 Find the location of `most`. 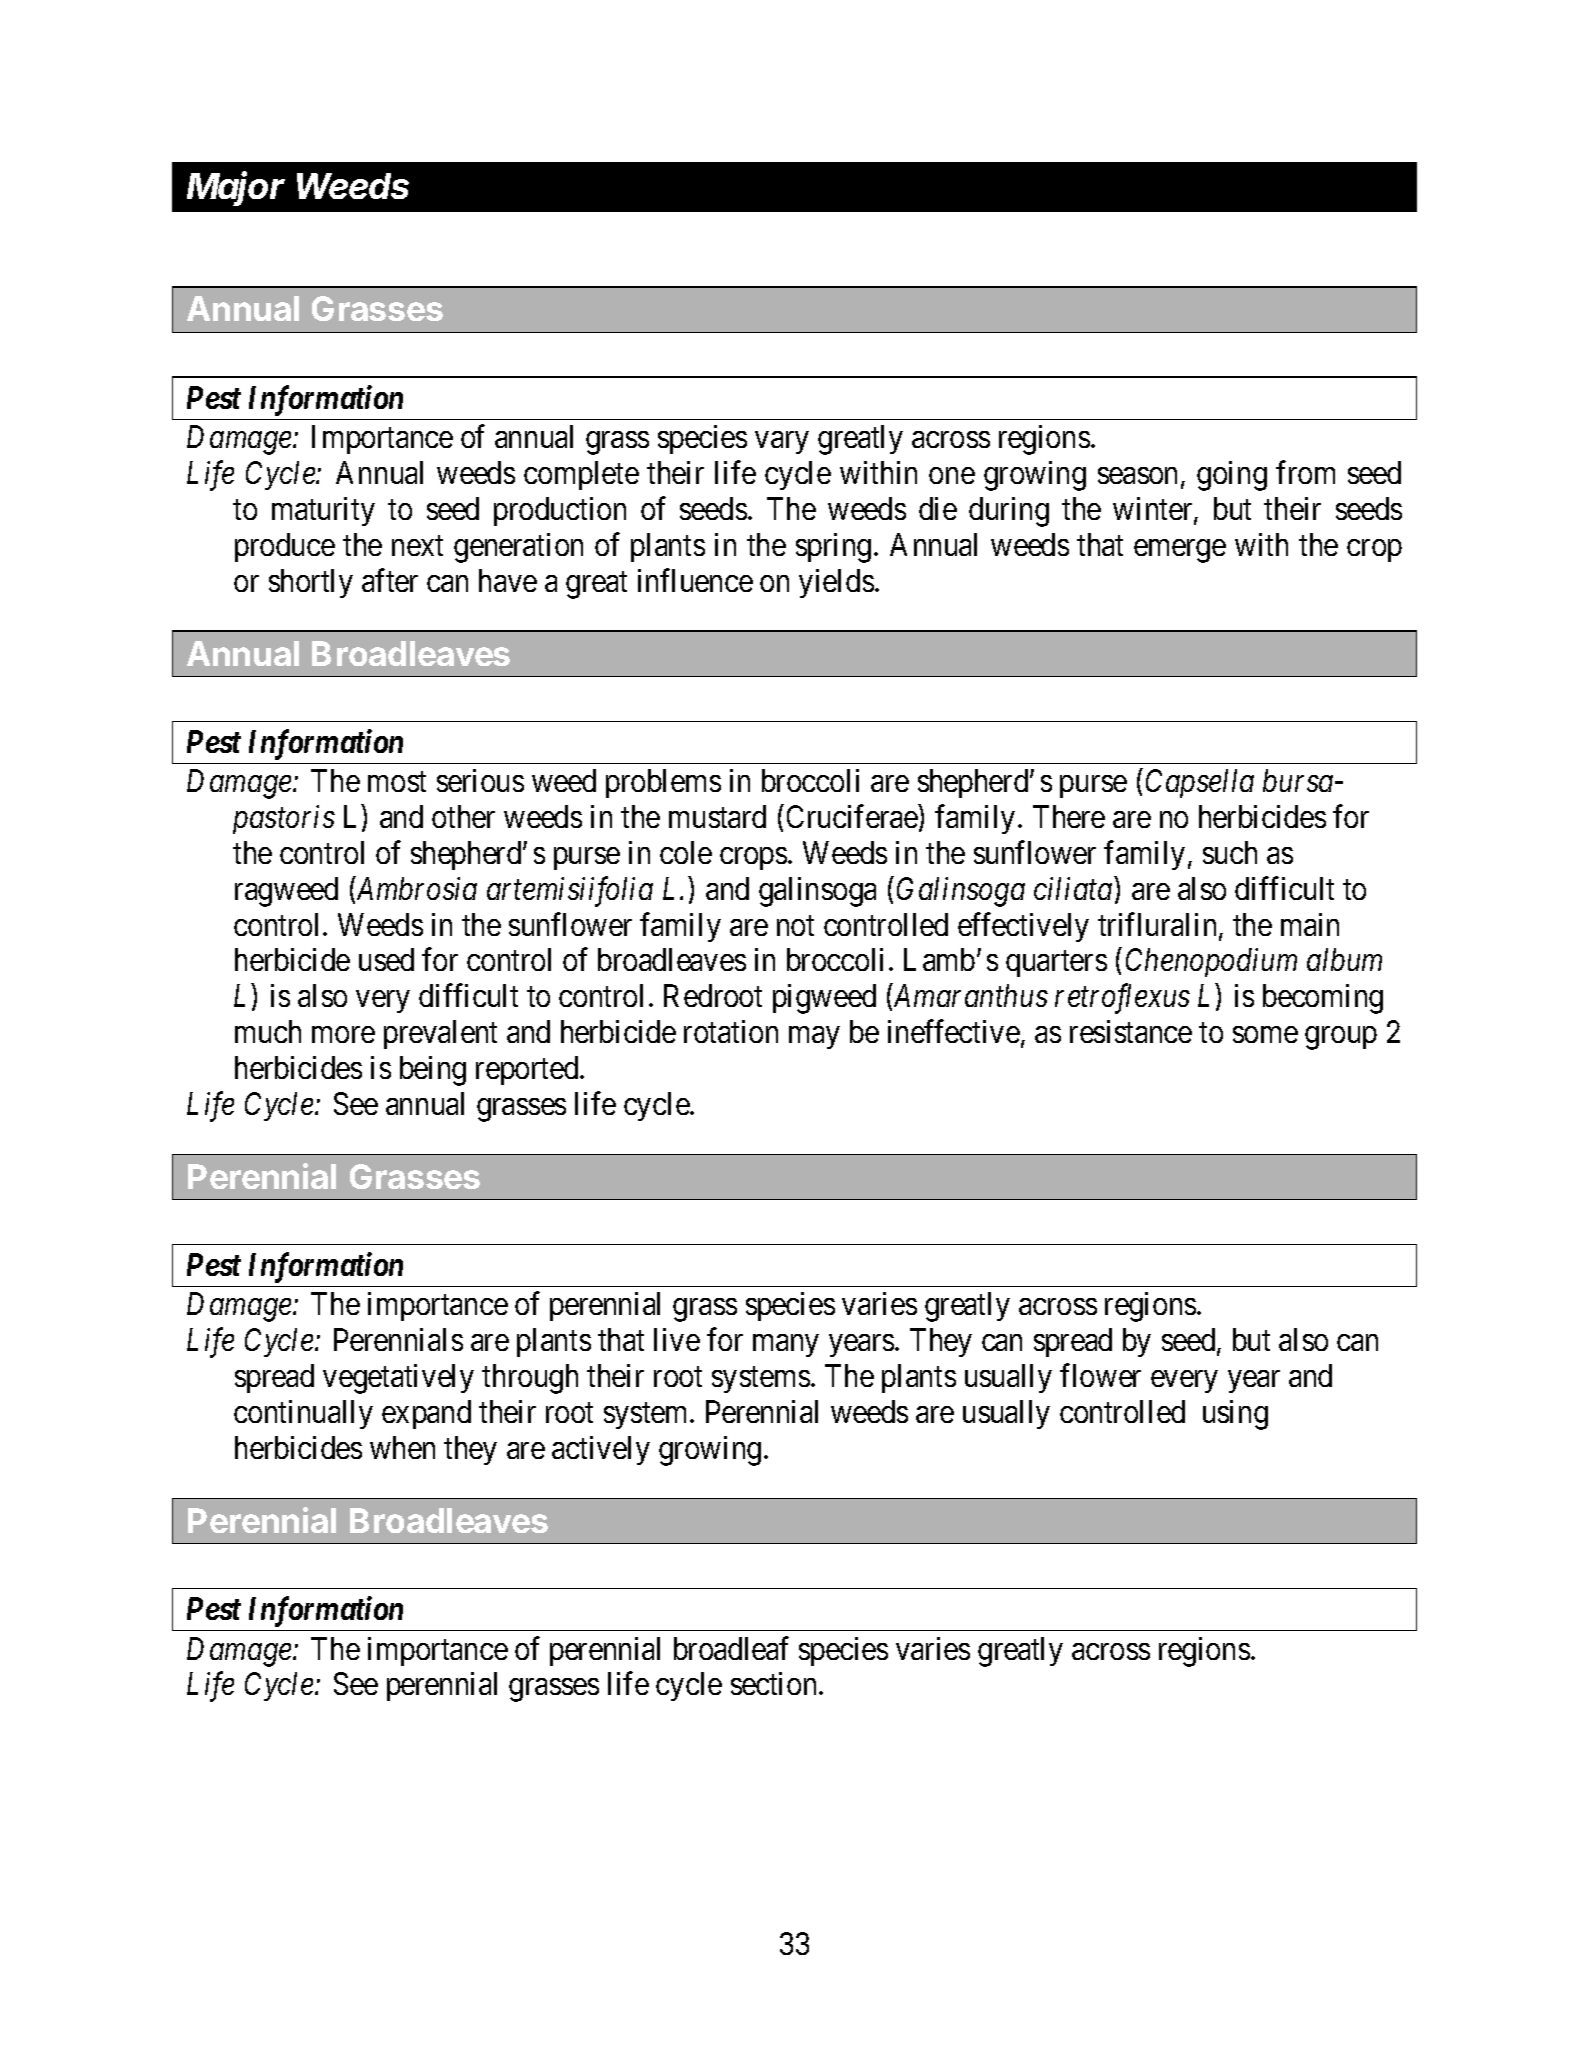

most is located at coordinates (397, 782).
